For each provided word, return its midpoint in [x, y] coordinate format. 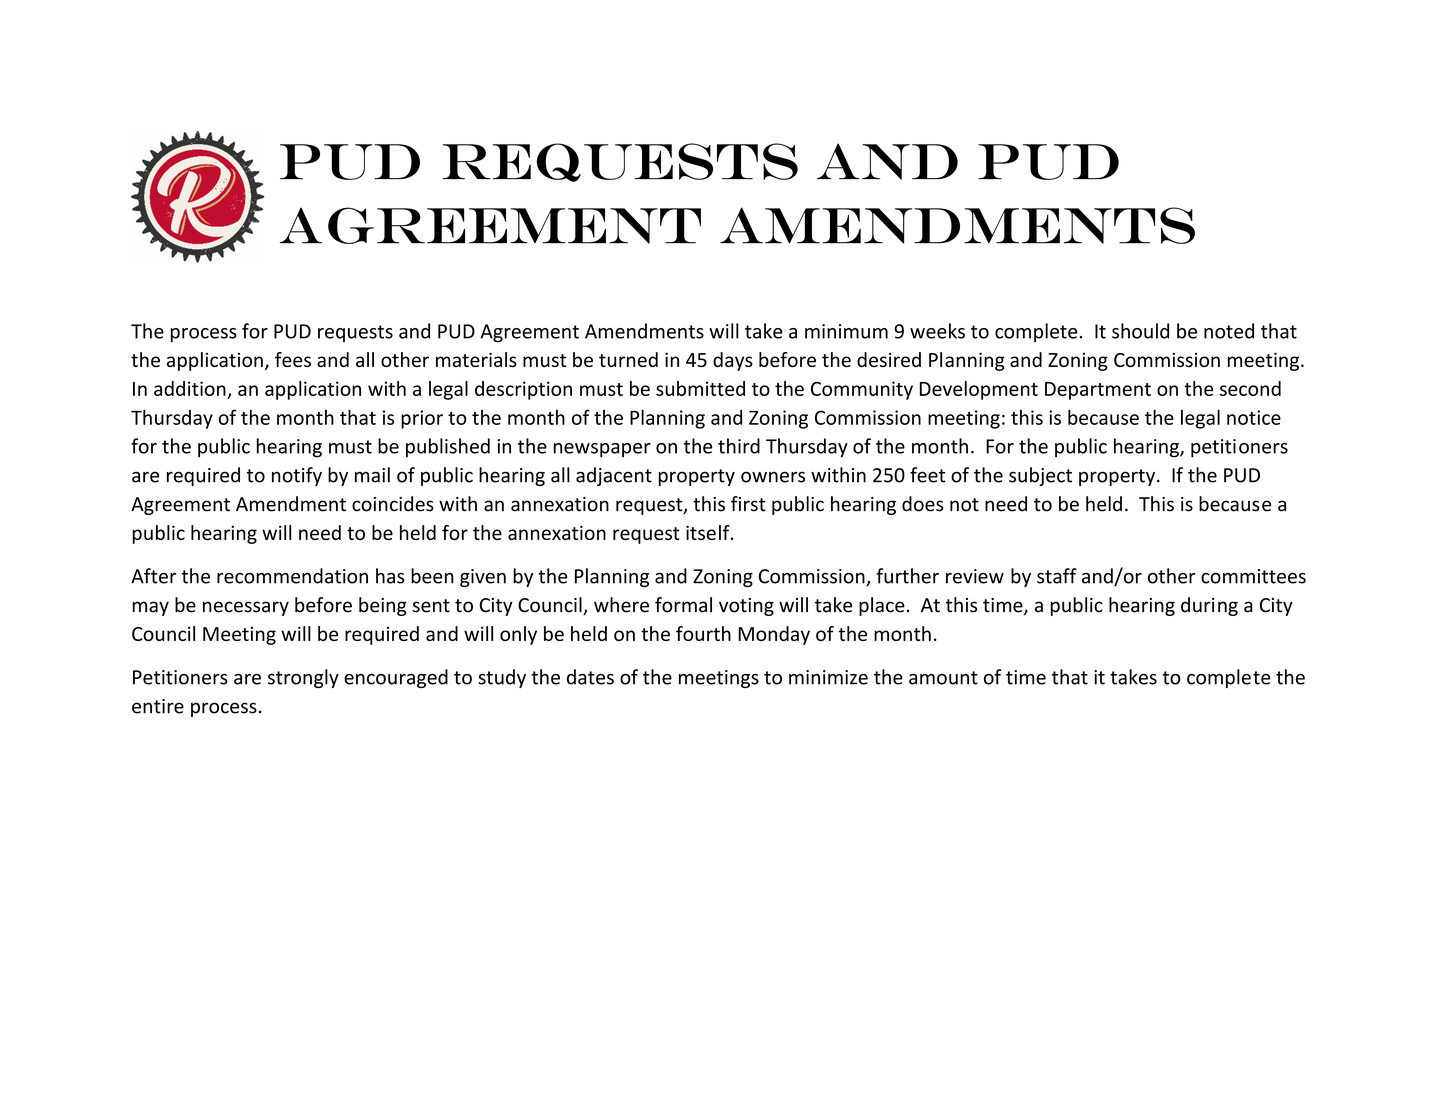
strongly [303, 678]
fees [293, 359]
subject [1040, 476]
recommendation [292, 576]
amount [943, 678]
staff [1057, 576]
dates [590, 677]
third [739, 446]
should [1140, 331]
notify [297, 476]
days [733, 361]
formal [683, 605]
